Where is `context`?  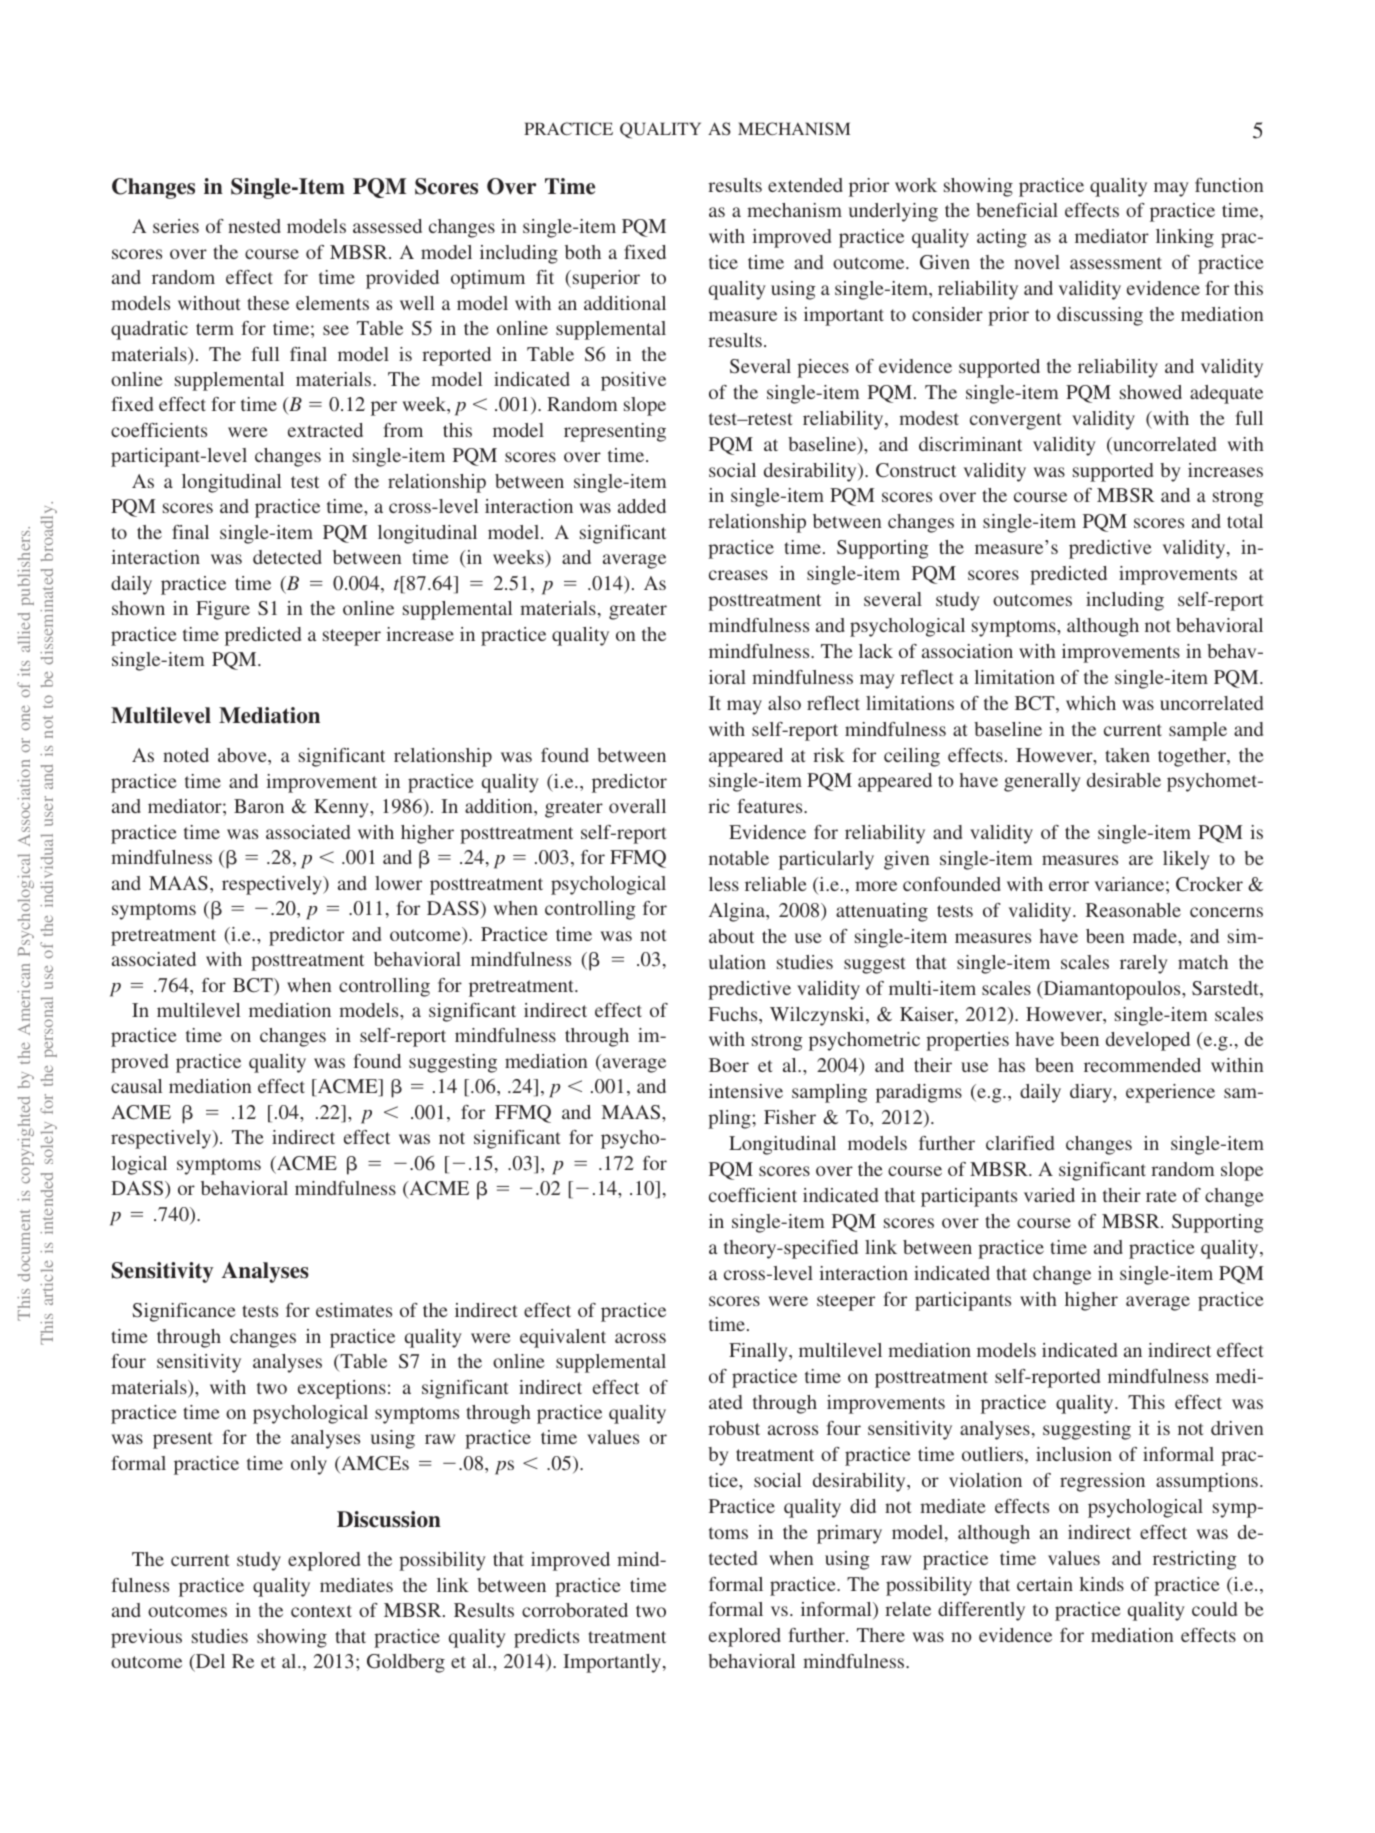 context is located at coordinates (321, 1611).
